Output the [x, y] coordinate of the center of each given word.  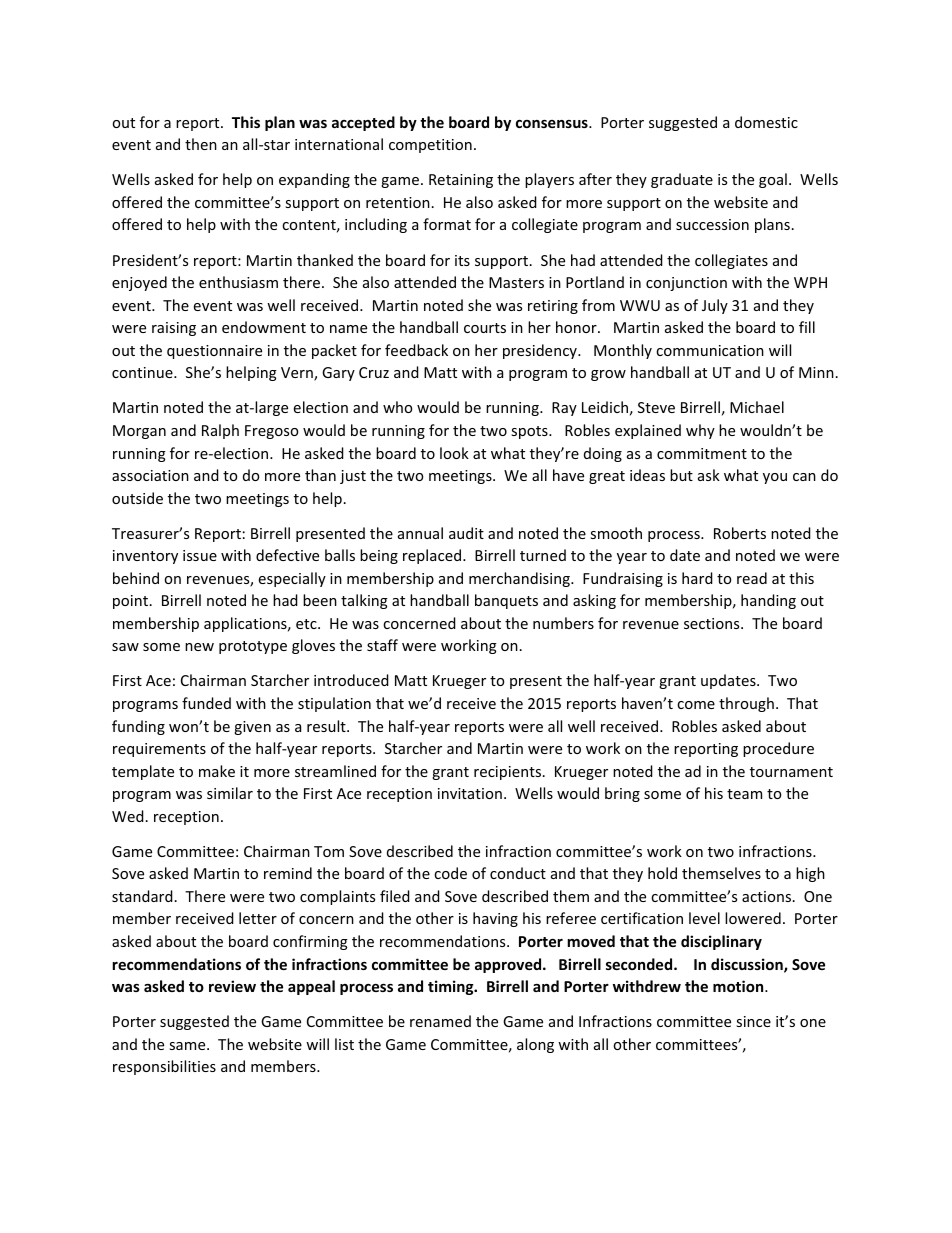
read [752, 578]
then [201, 144]
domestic [766, 122]
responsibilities [164, 1067]
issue [200, 555]
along [535, 1045]
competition [430, 146]
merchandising [520, 579]
